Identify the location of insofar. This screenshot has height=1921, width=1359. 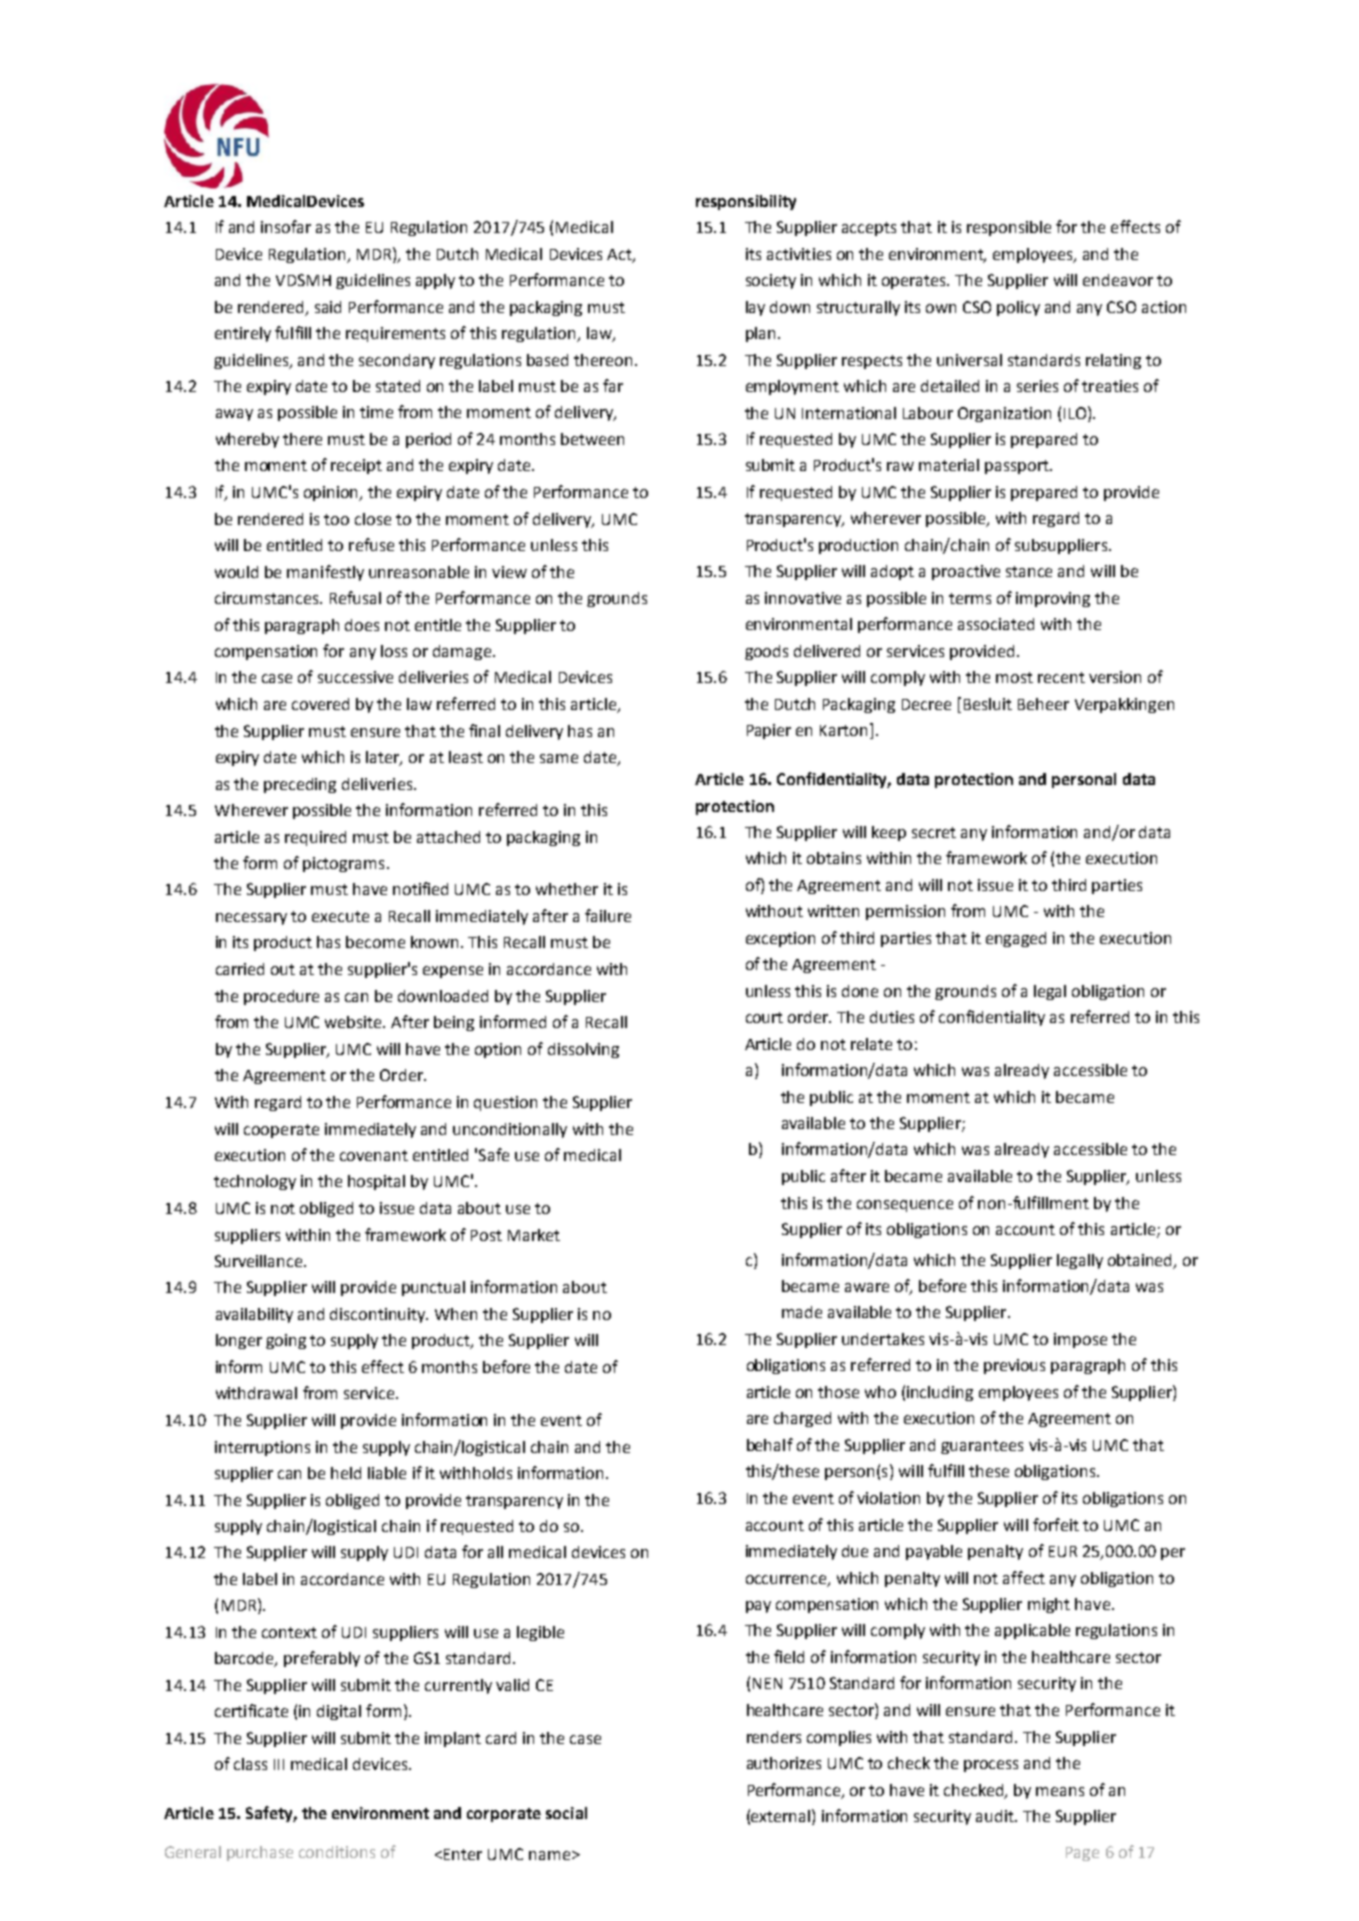
(286, 226).
